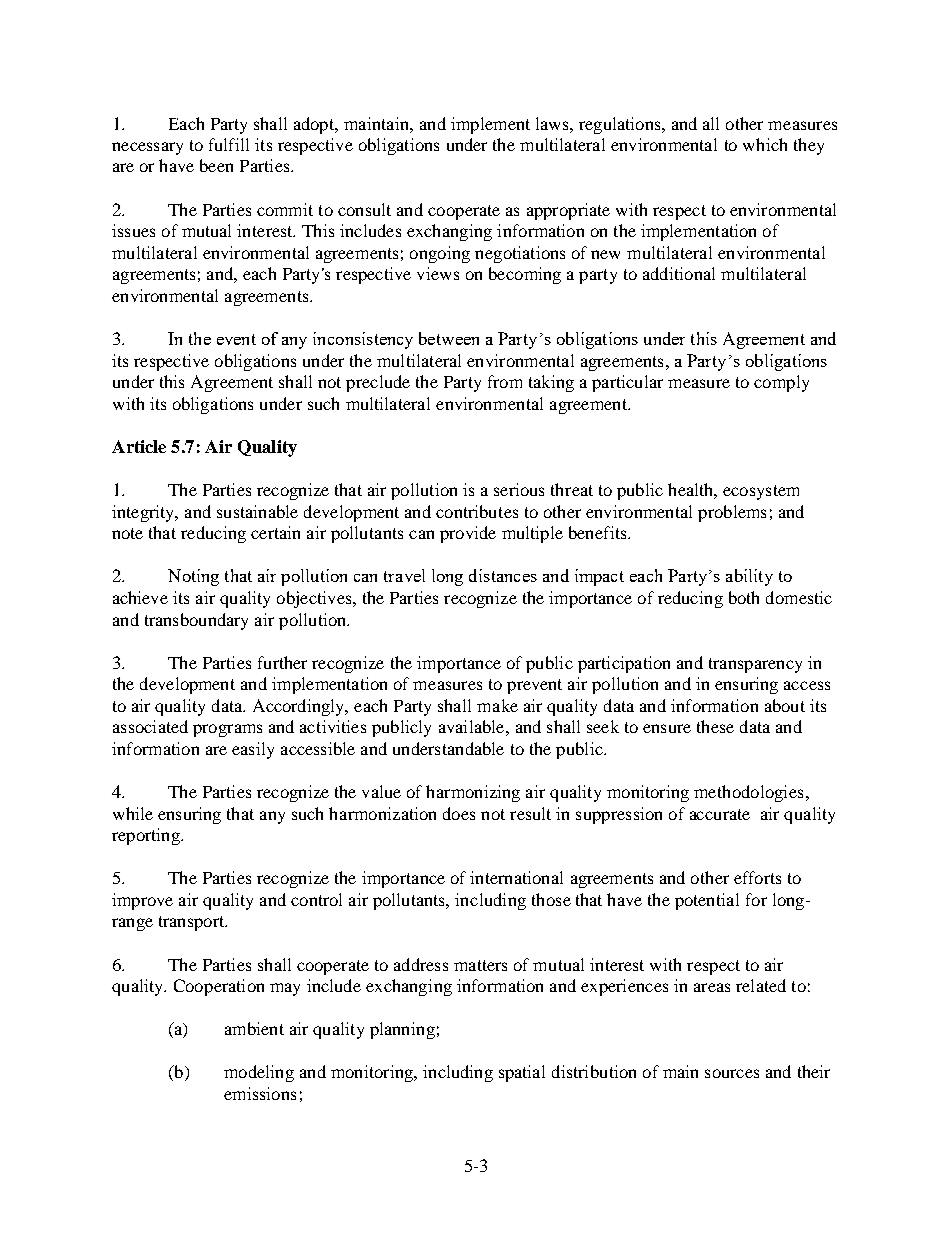 The width and height of the image is (952, 1233). What do you see at coordinates (765, 144) in the image?
I see `which` at bounding box center [765, 144].
